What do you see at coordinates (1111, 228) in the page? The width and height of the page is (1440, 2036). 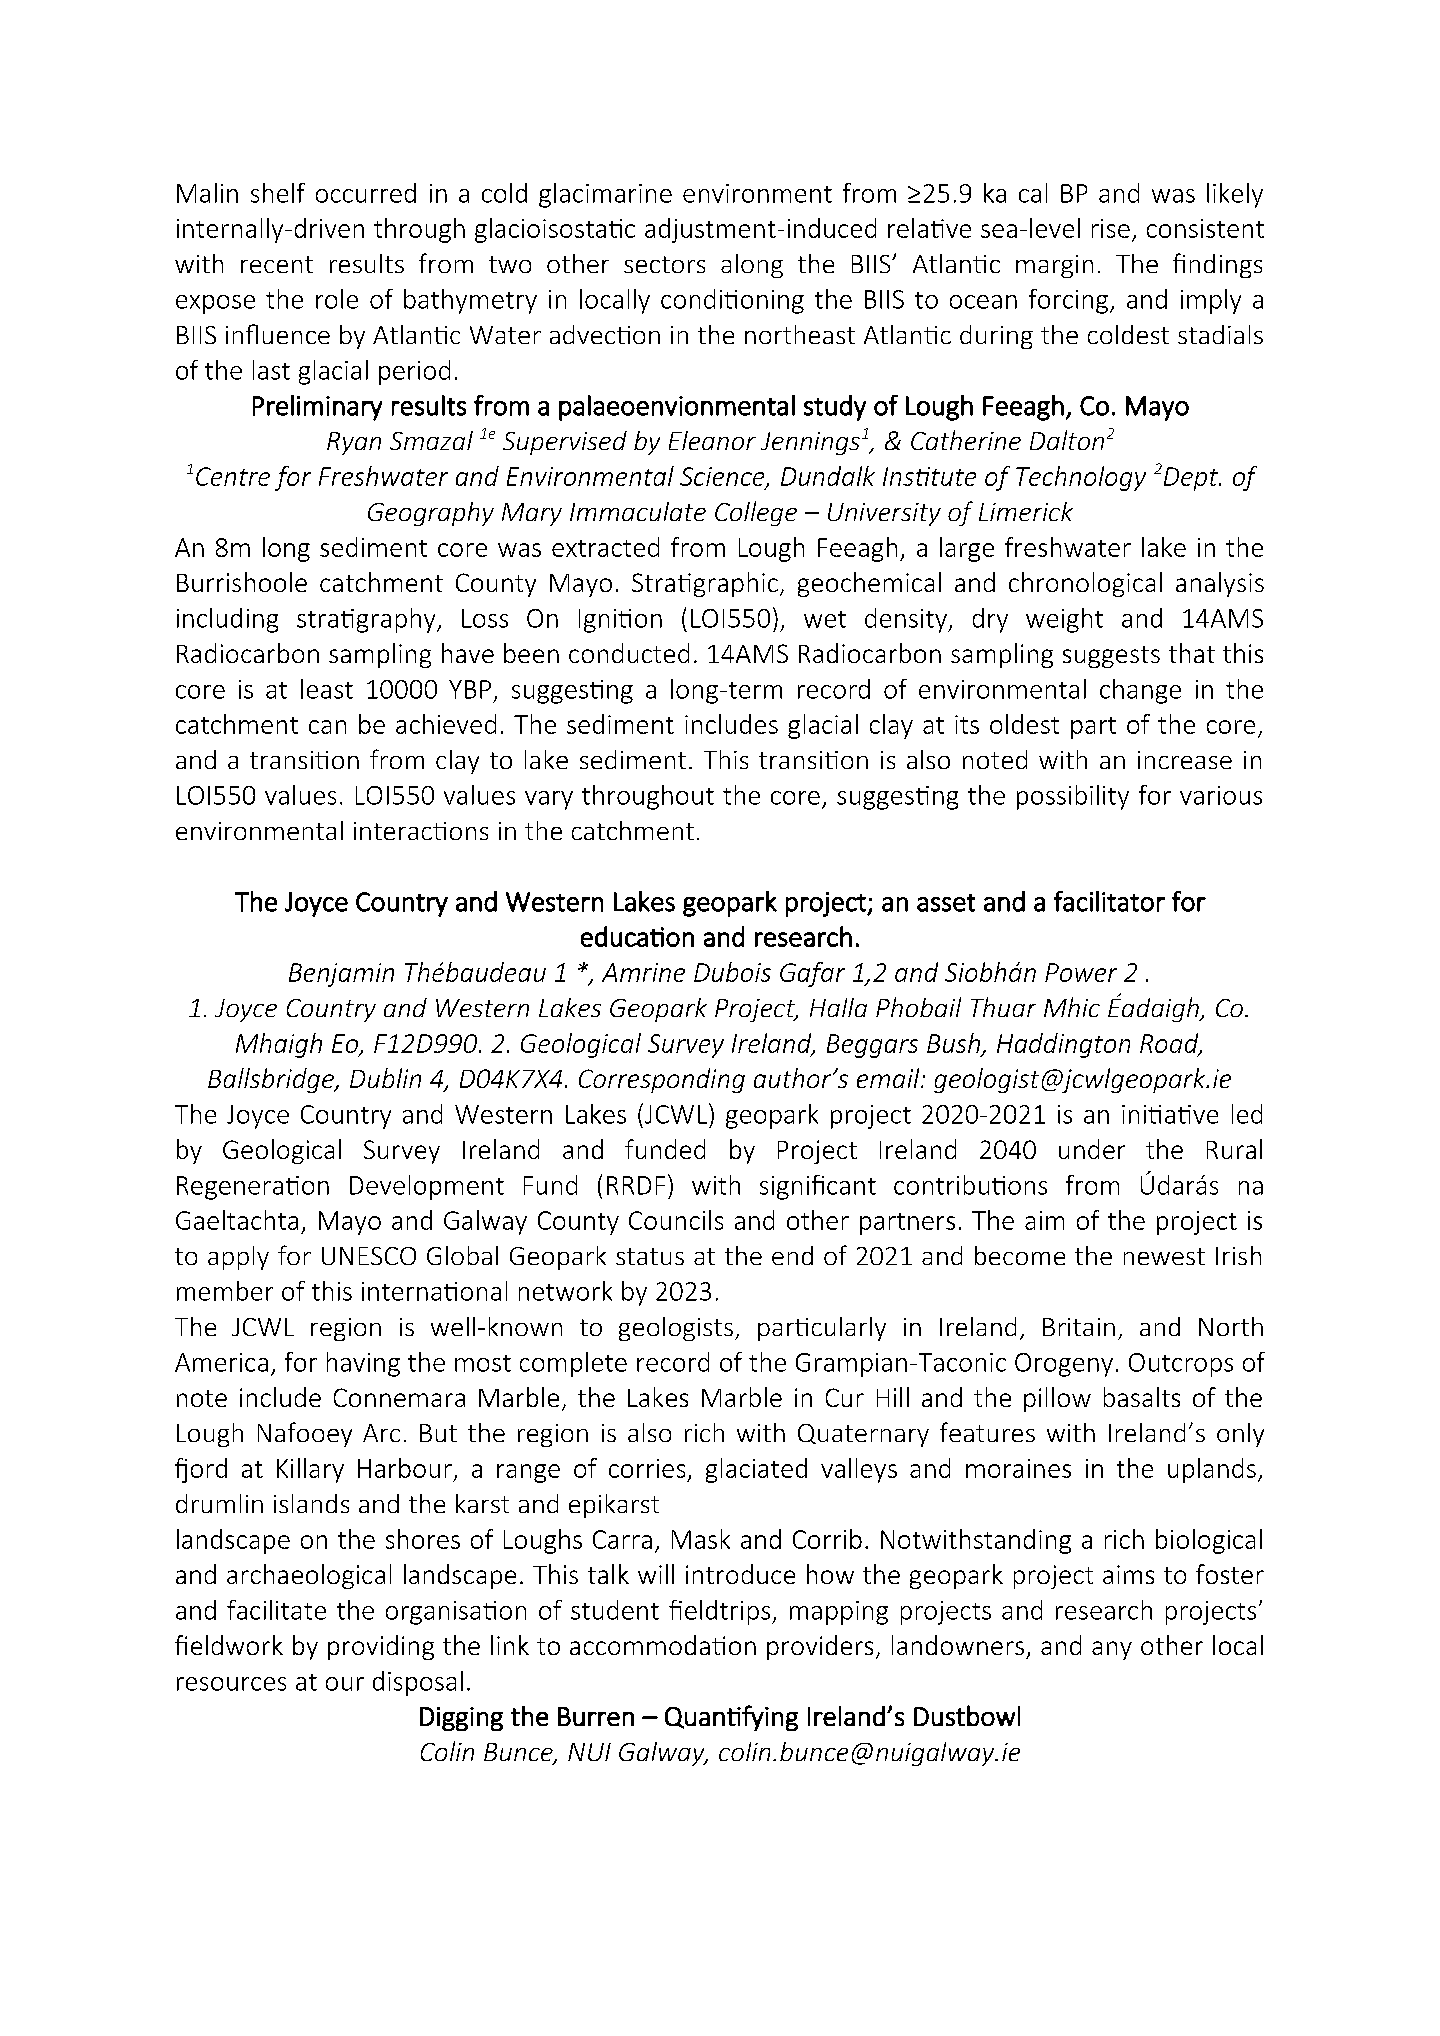 I see `rise` at bounding box center [1111, 228].
